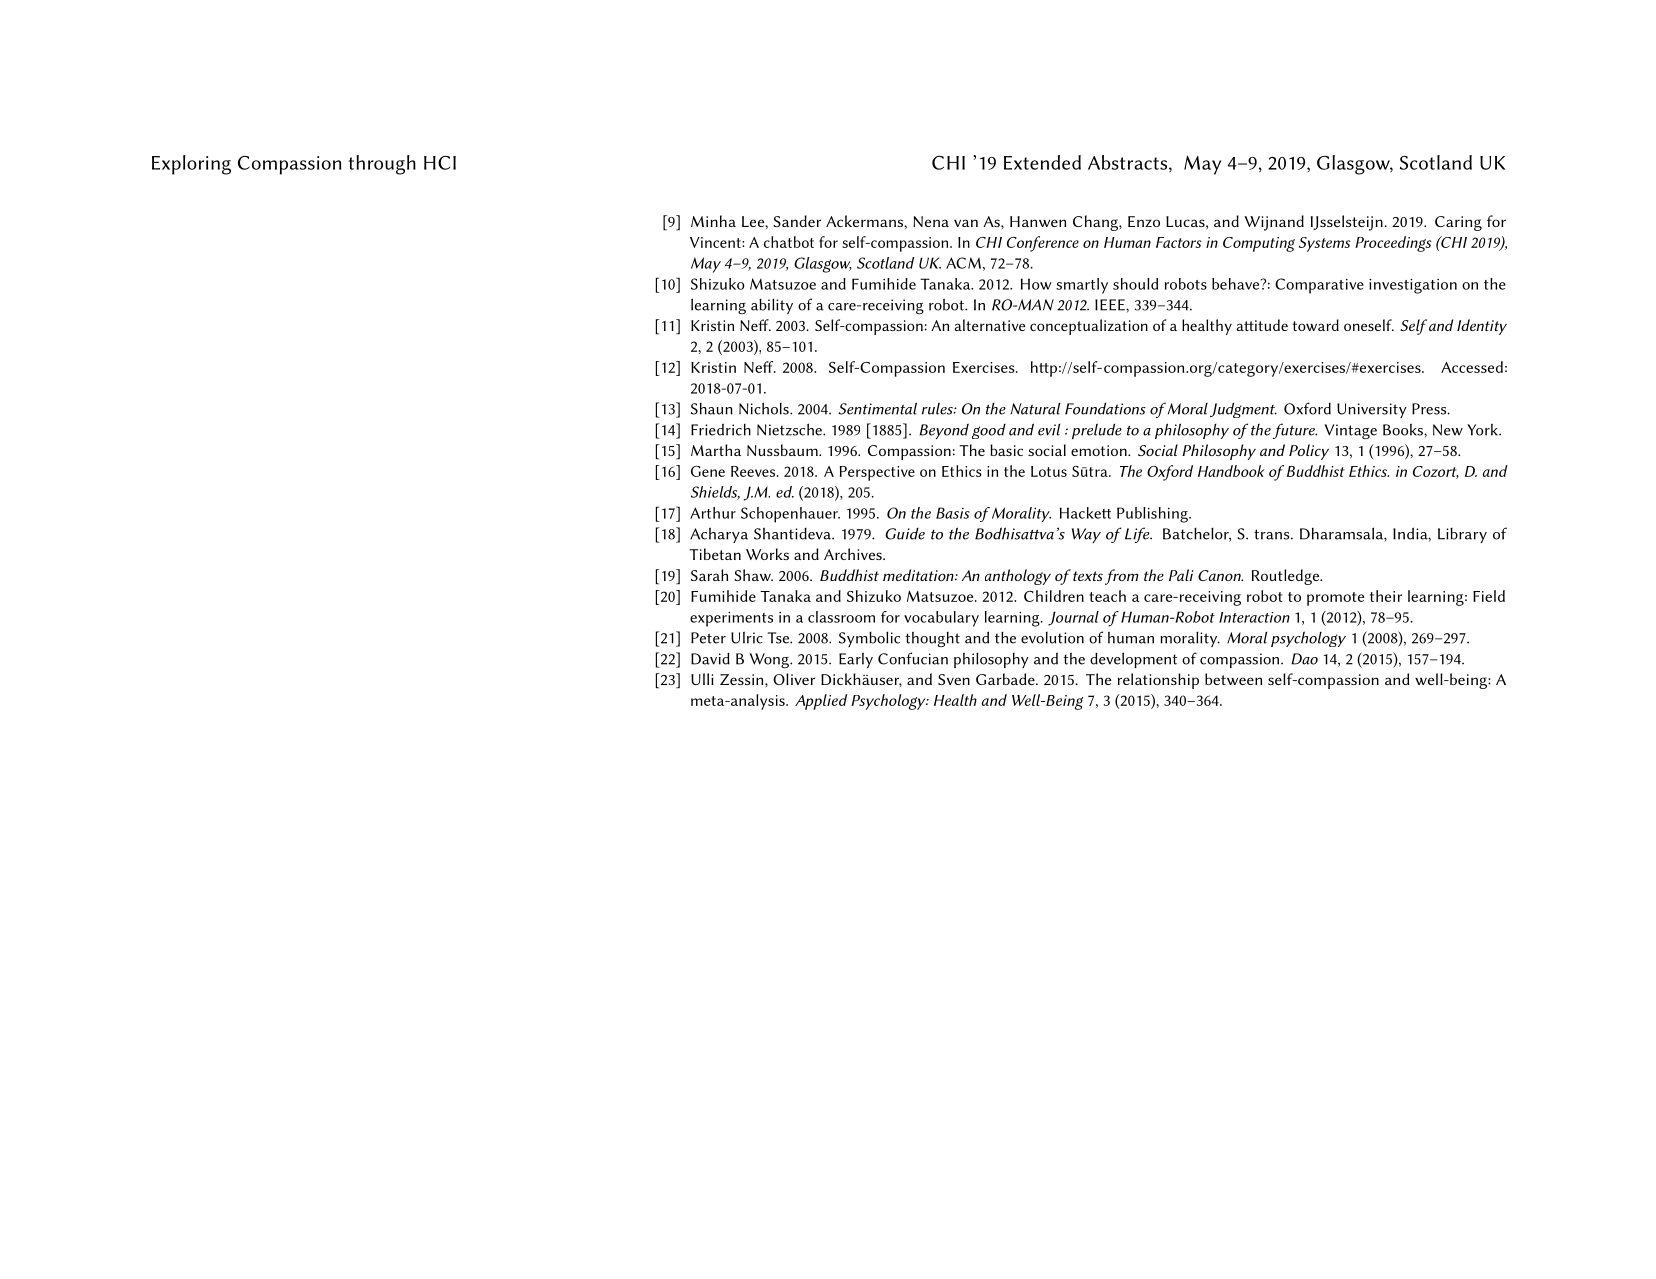  Describe the element at coordinates (721, 429) in the screenshot. I see `Friedrich` at that location.
